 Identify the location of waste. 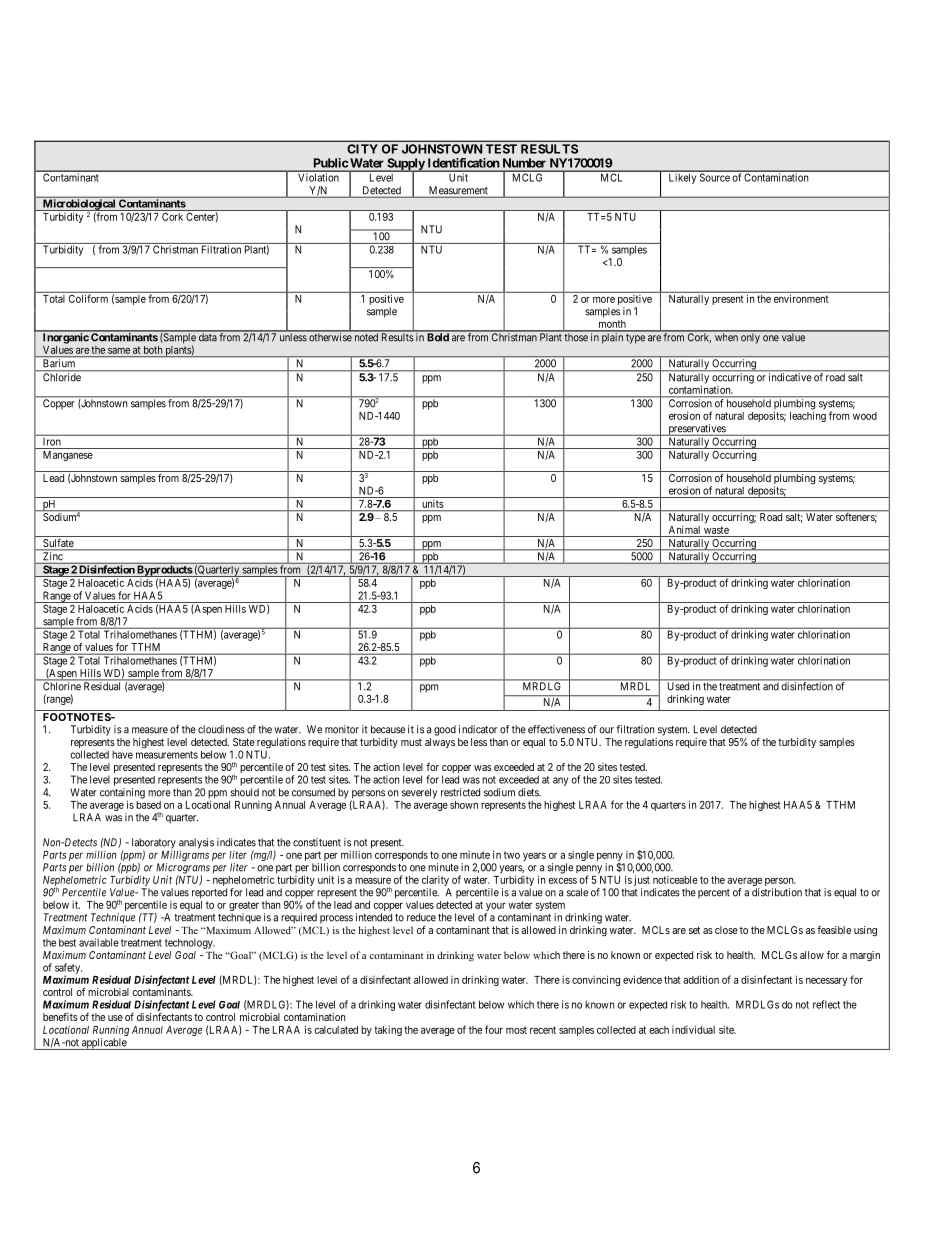
(716, 530).
